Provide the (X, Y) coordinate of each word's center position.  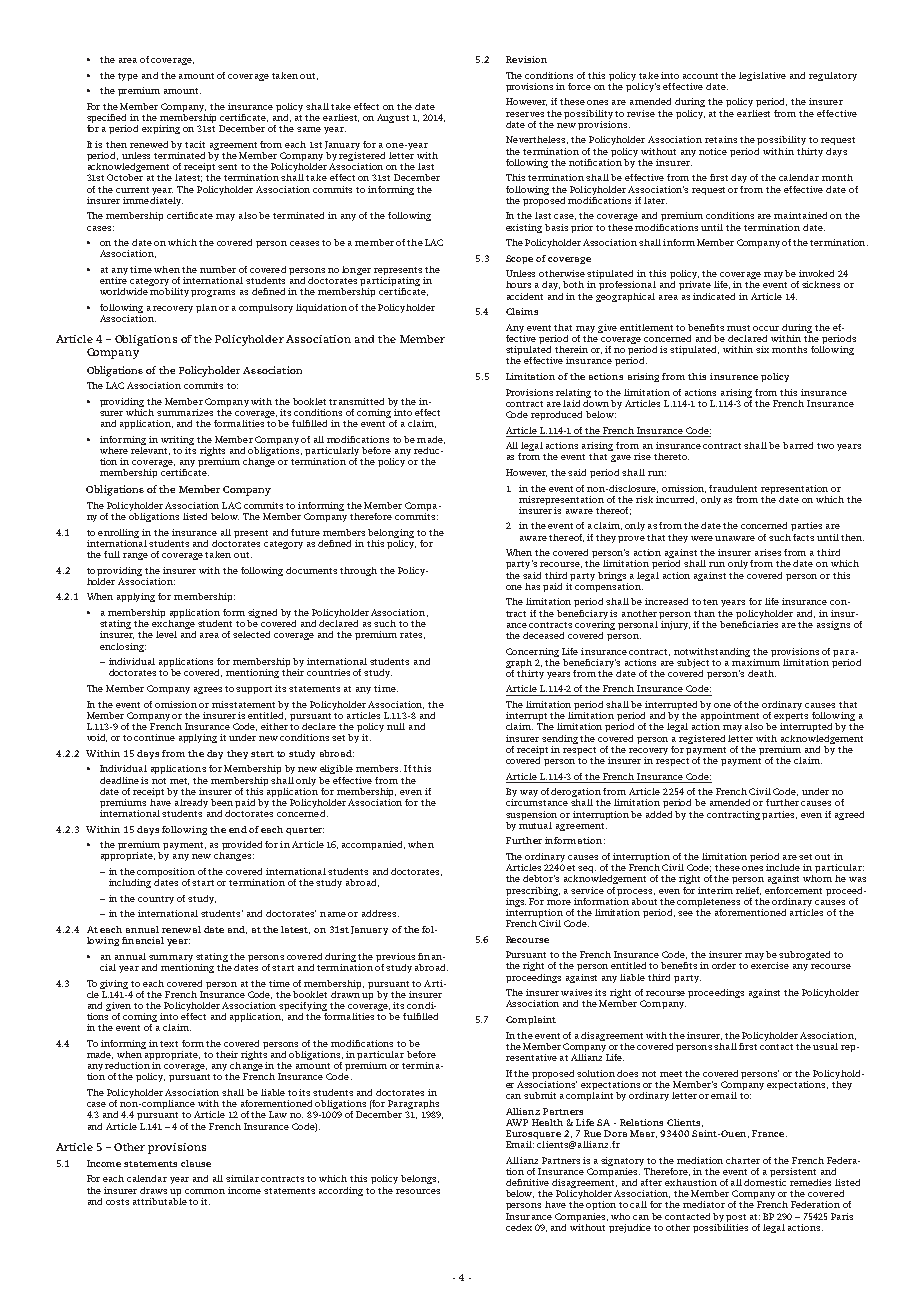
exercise (770, 965)
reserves (525, 114)
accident (525, 296)
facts (803, 537)
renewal (181, 929)
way (529, 793)
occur (766, 328)
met (179, 781)
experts (791, 718)
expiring (161, 129)
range (135, 556)
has (532, 586)
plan (206, 308)
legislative (762, 76)
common (205, 1191)
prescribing (533, 891)
